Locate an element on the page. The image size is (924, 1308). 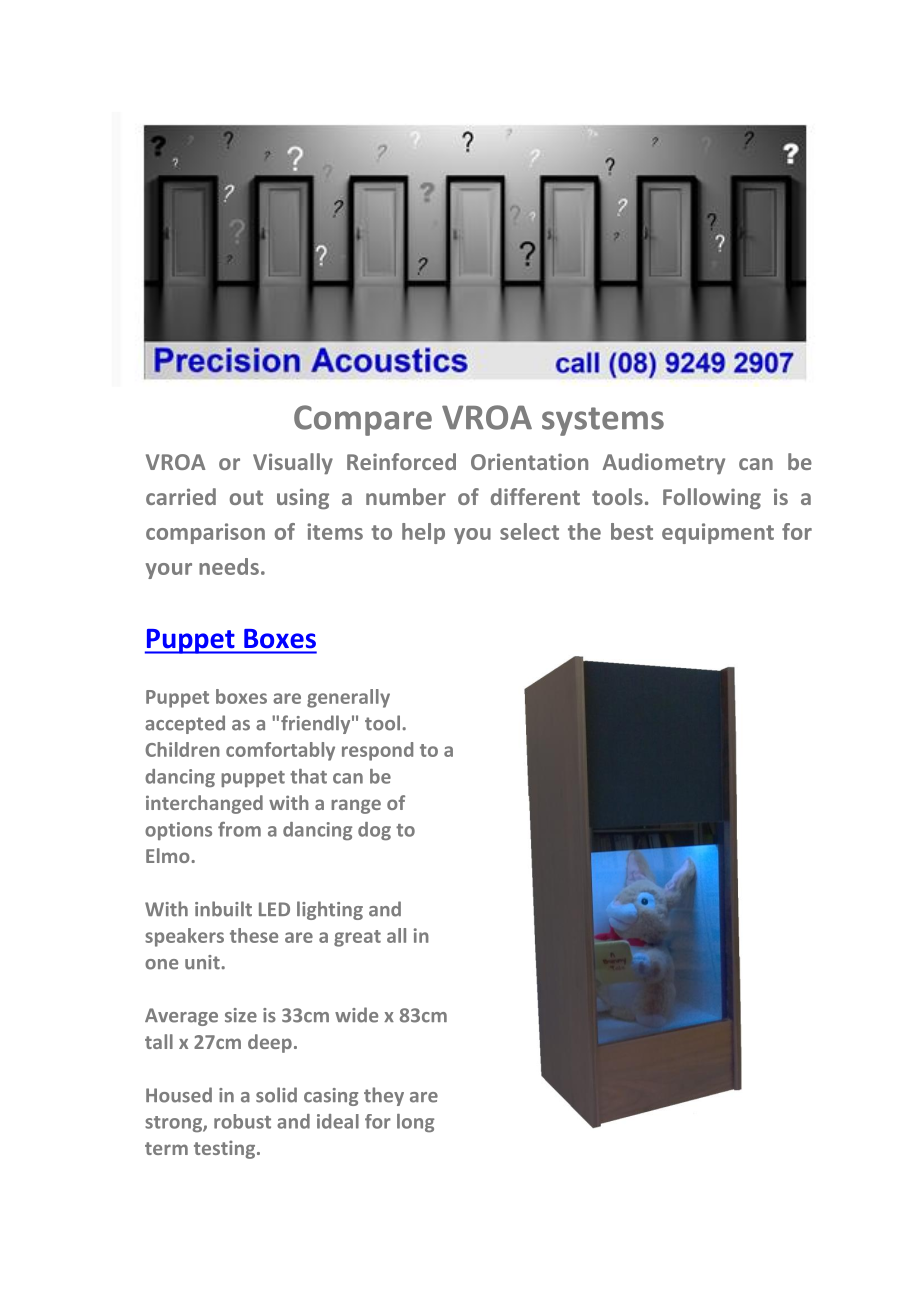
respond is located at coordinates (377, 751).
